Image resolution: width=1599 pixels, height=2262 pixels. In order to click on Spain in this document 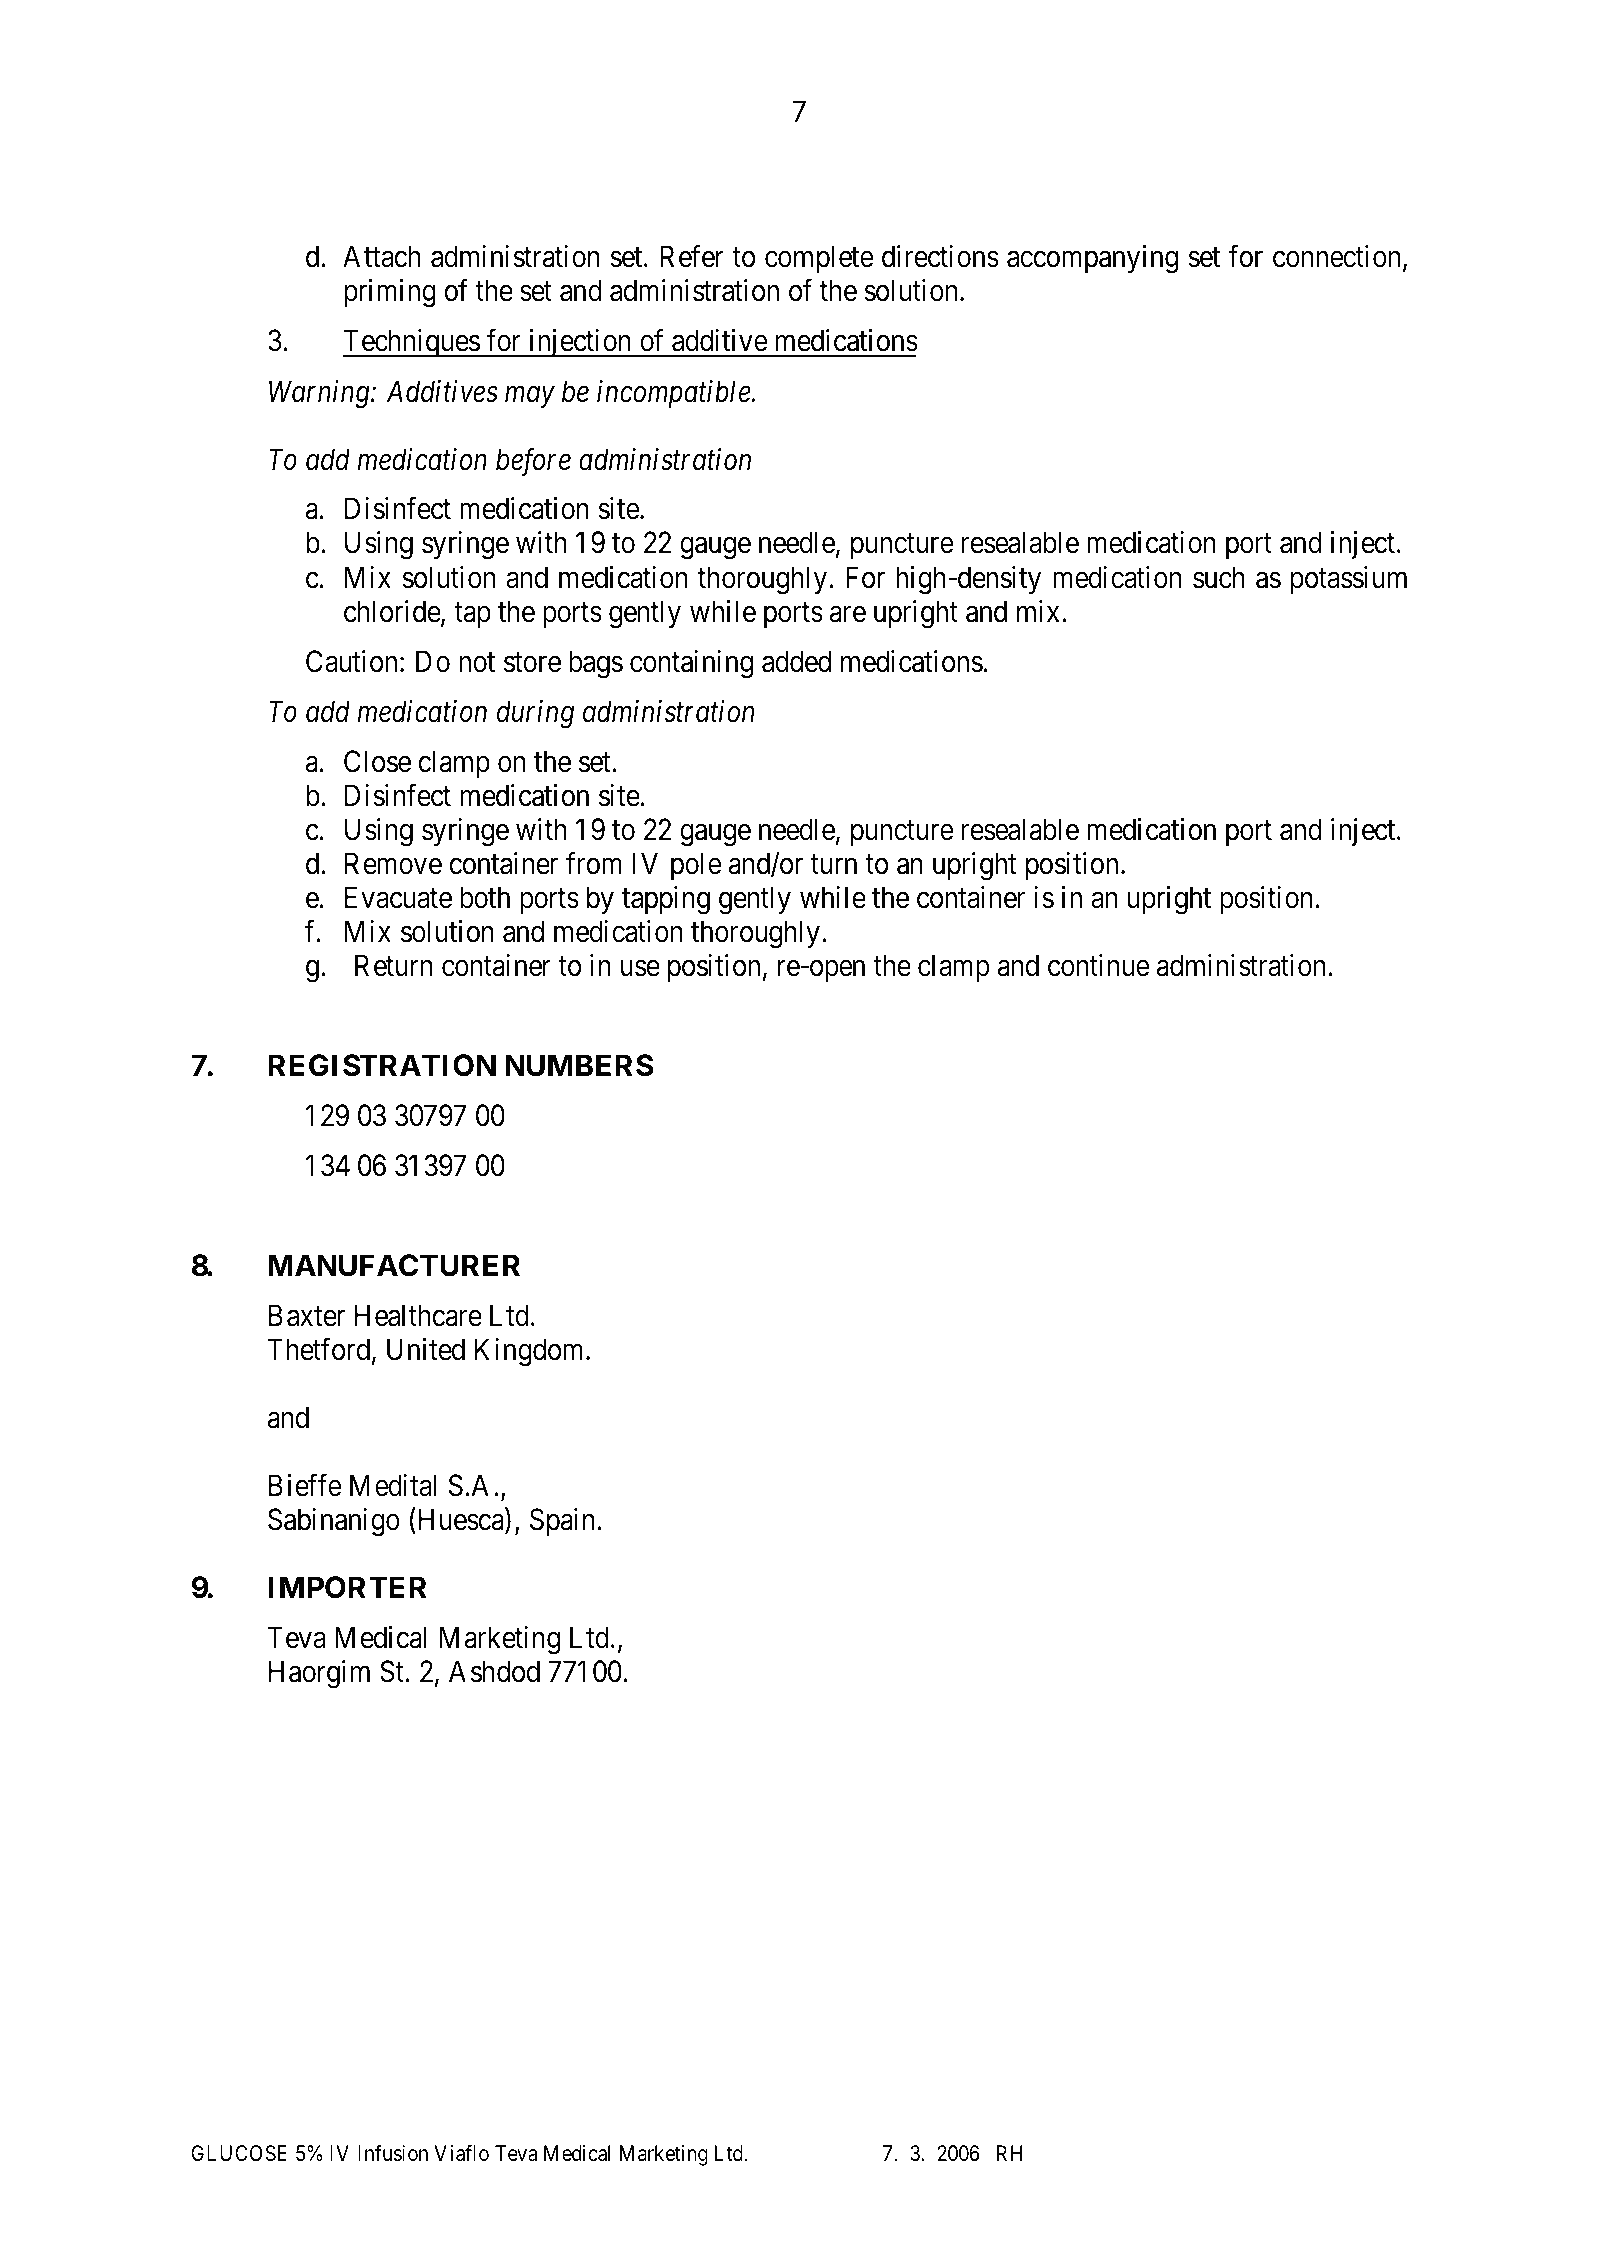, I will do `click(562, 1522)`.
